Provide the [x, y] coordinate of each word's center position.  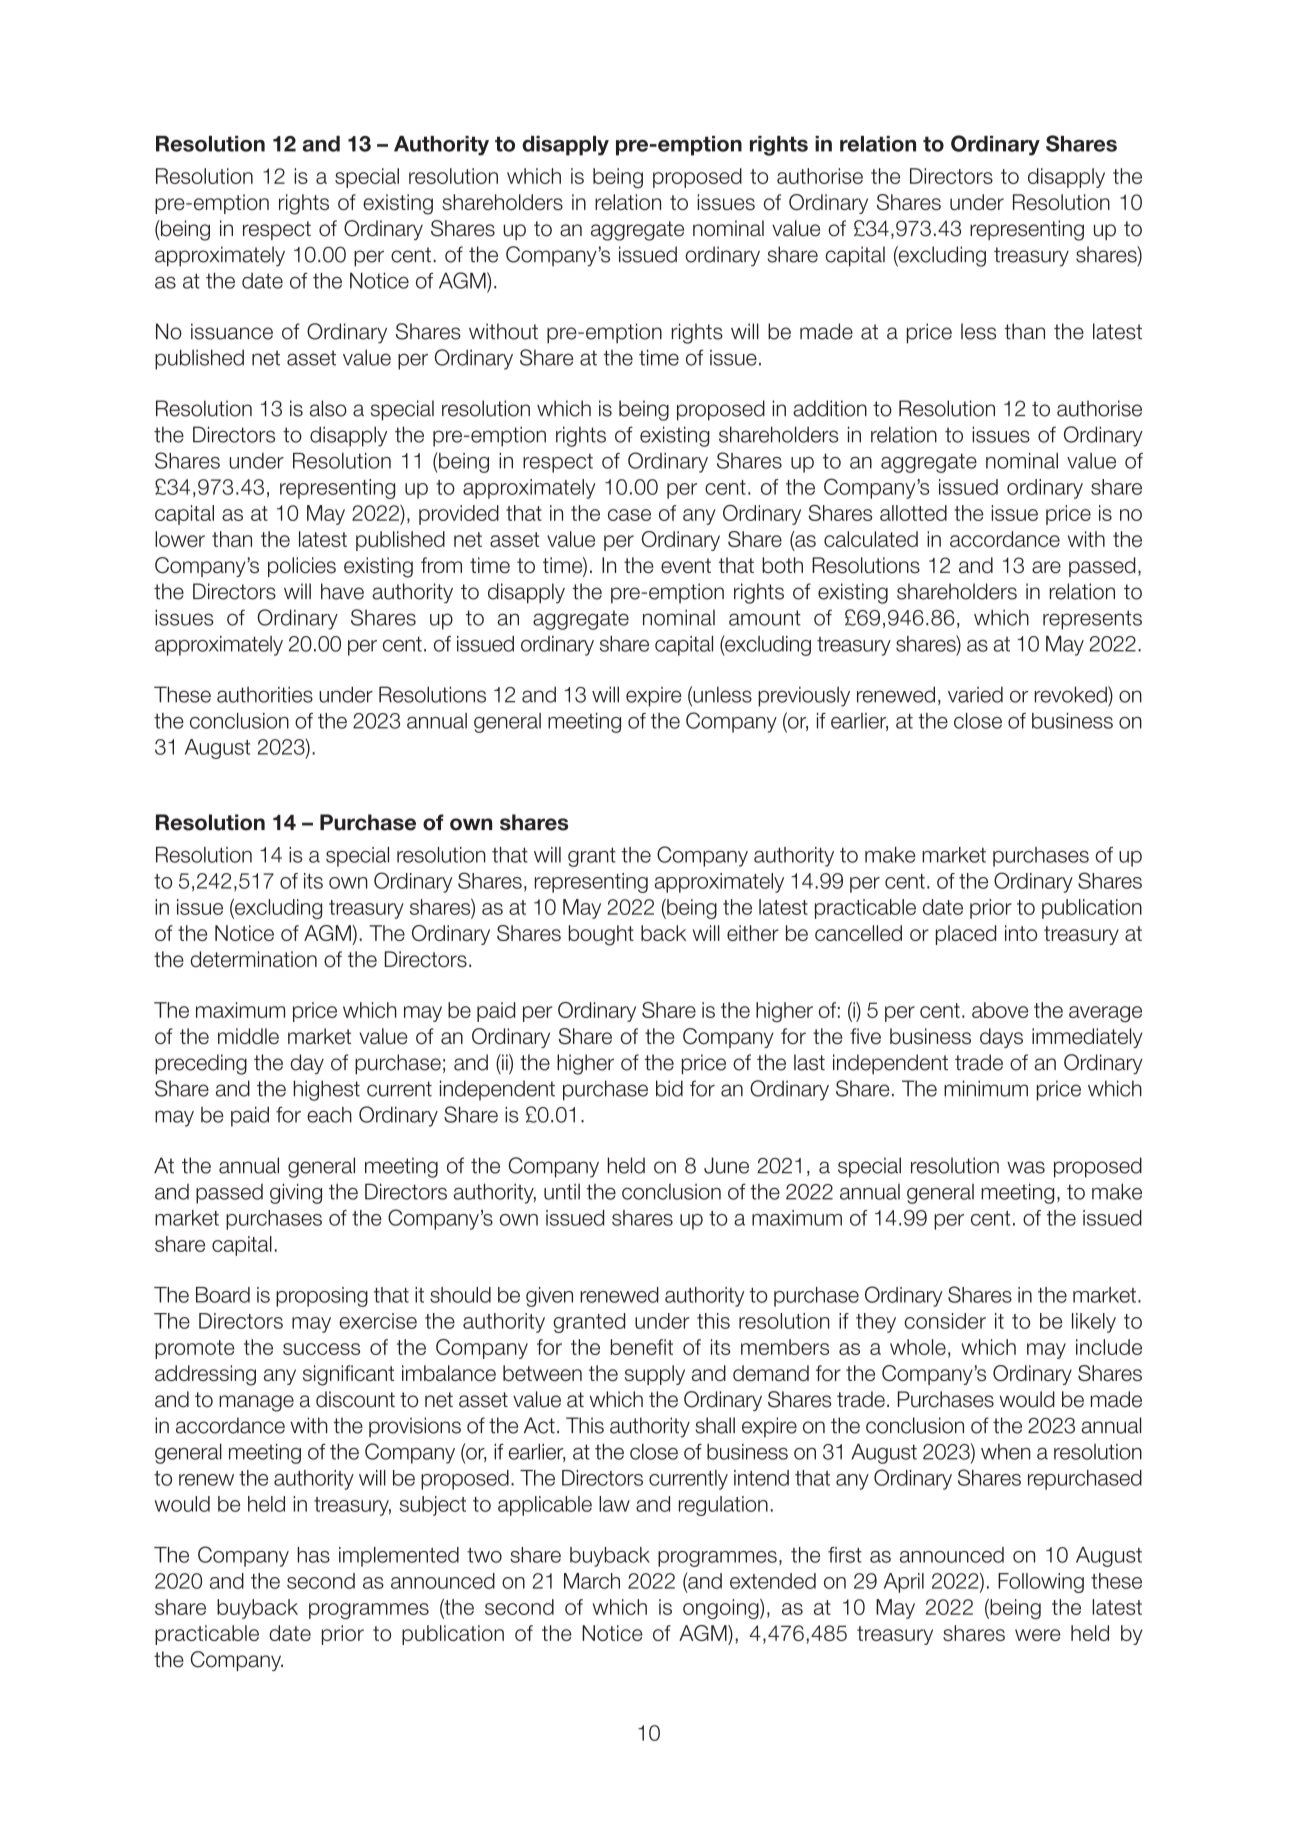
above [1000, 1010]
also [328, 408]
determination [254, 959]
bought [601, 935]
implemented [399, 1557]
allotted [913, 513]
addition [830, 408]
